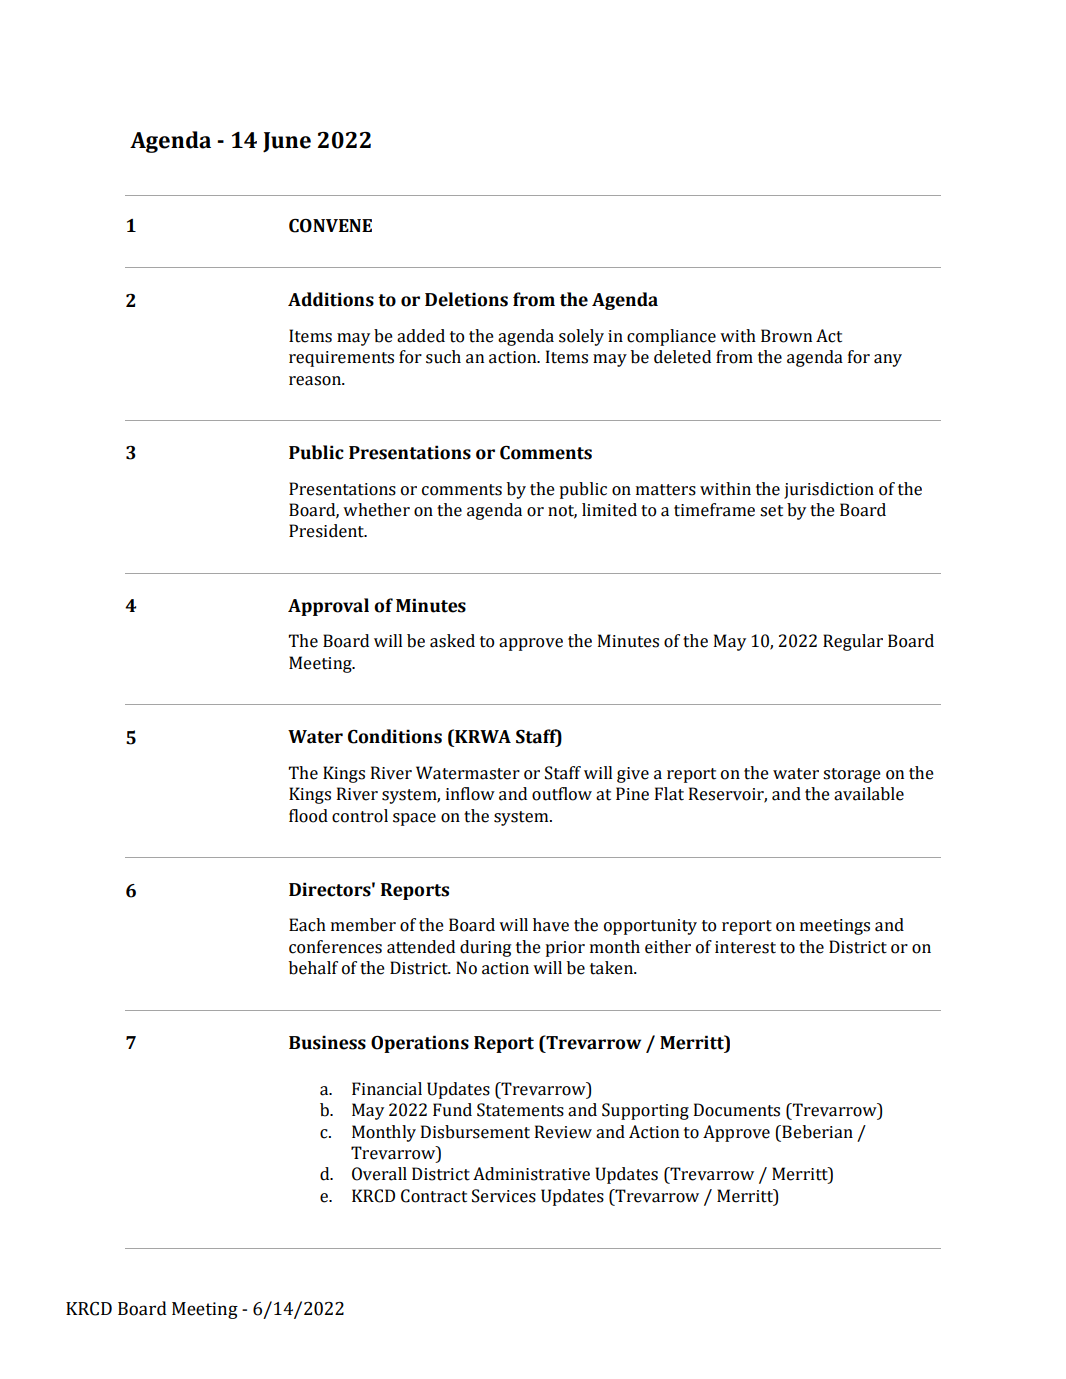 The width and height of the screenshot is (1066, 1379). Describe the element at coordinates (330, 226) in the screenshot. I see `CONVENE` at that location.
